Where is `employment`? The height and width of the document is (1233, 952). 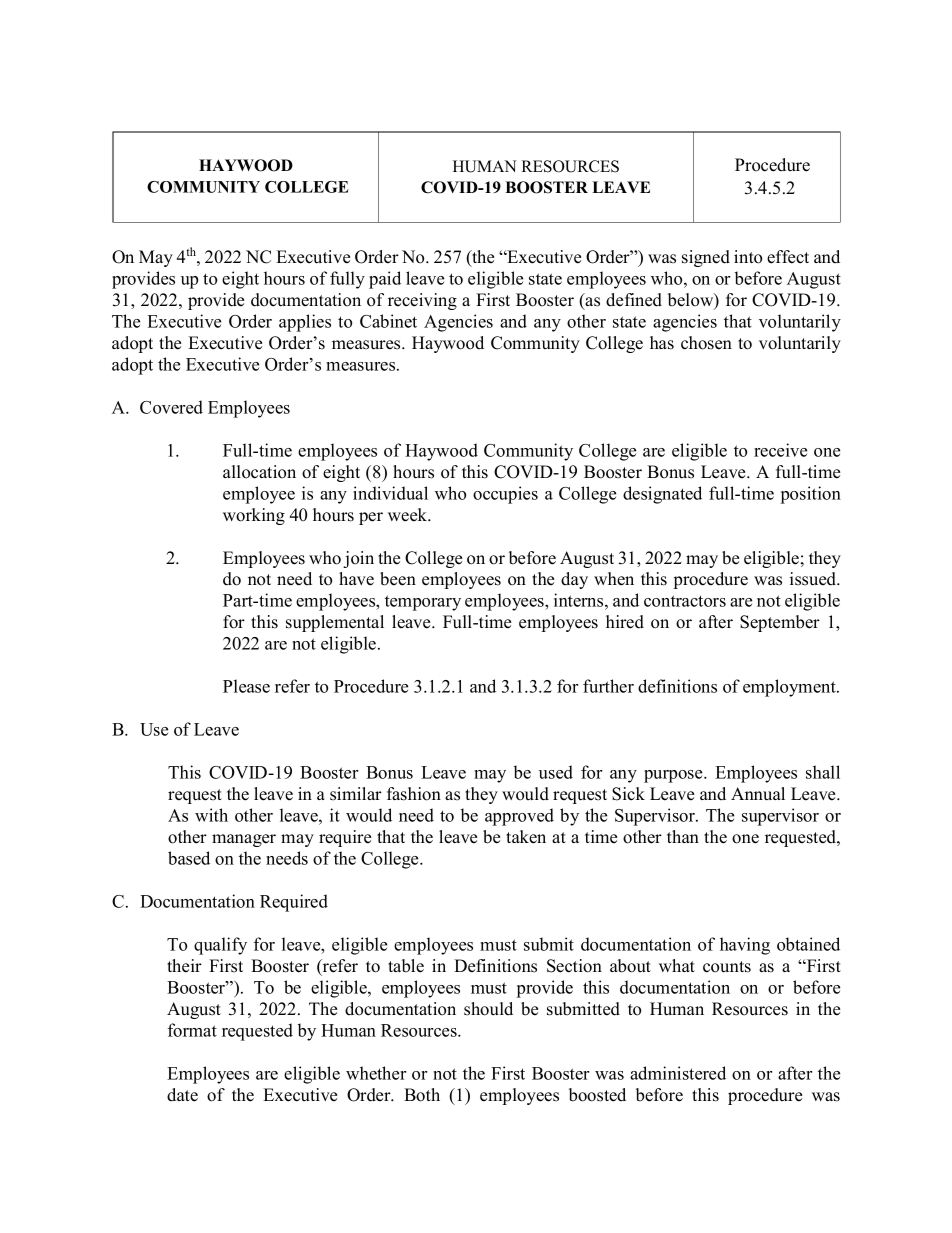 employment is located at coordinates (790, 688).
